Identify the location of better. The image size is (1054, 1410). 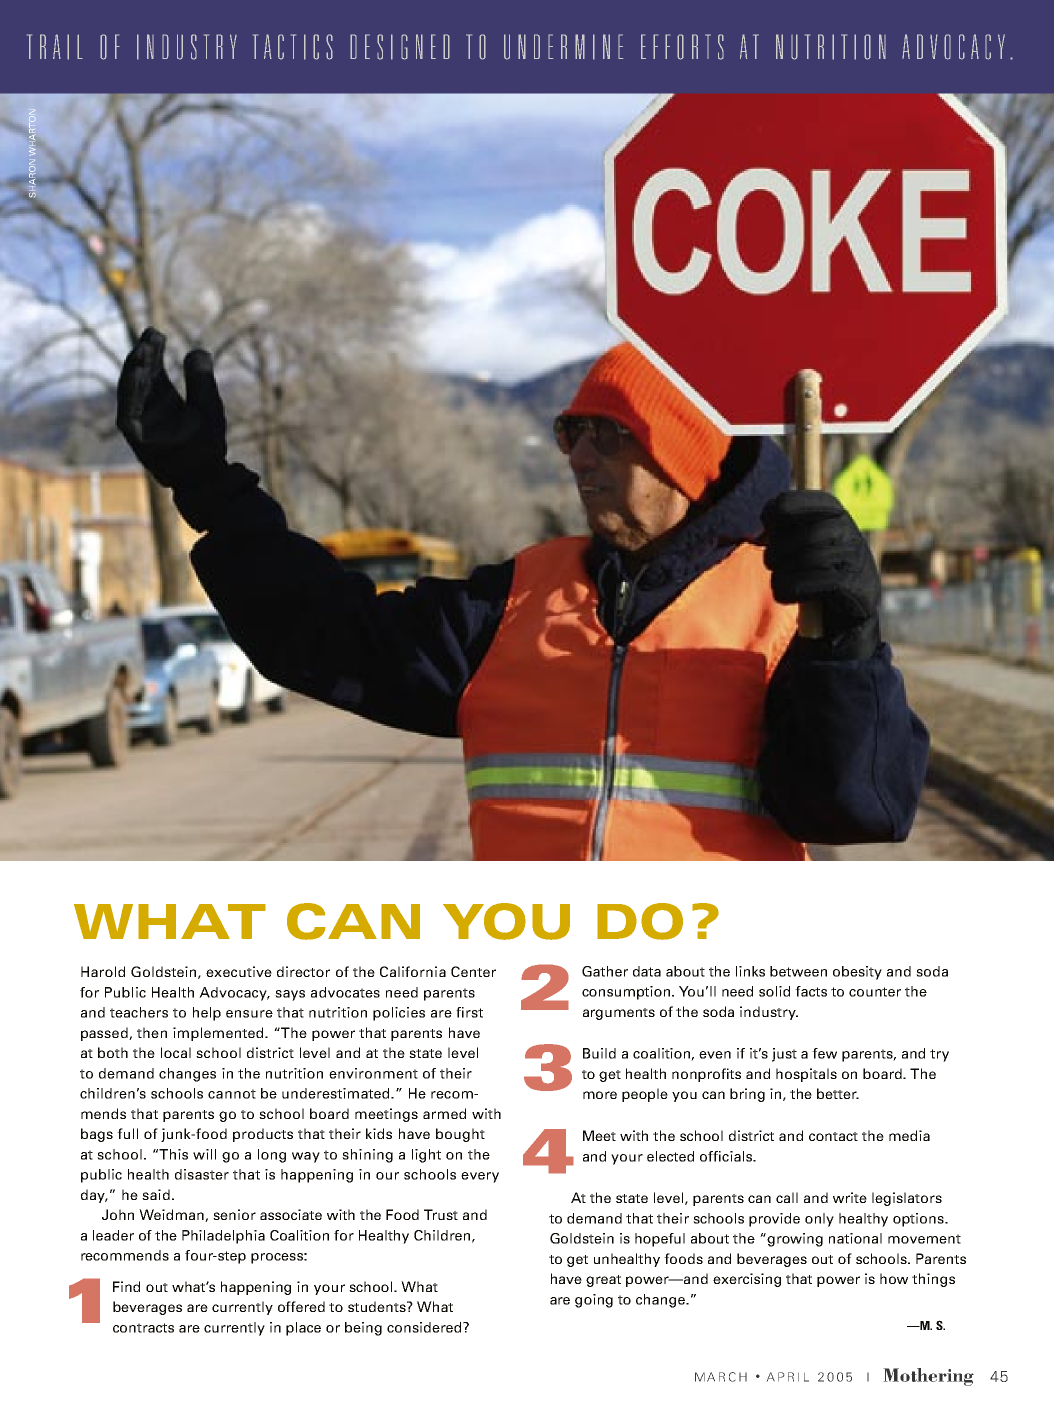
(838, 1093).
